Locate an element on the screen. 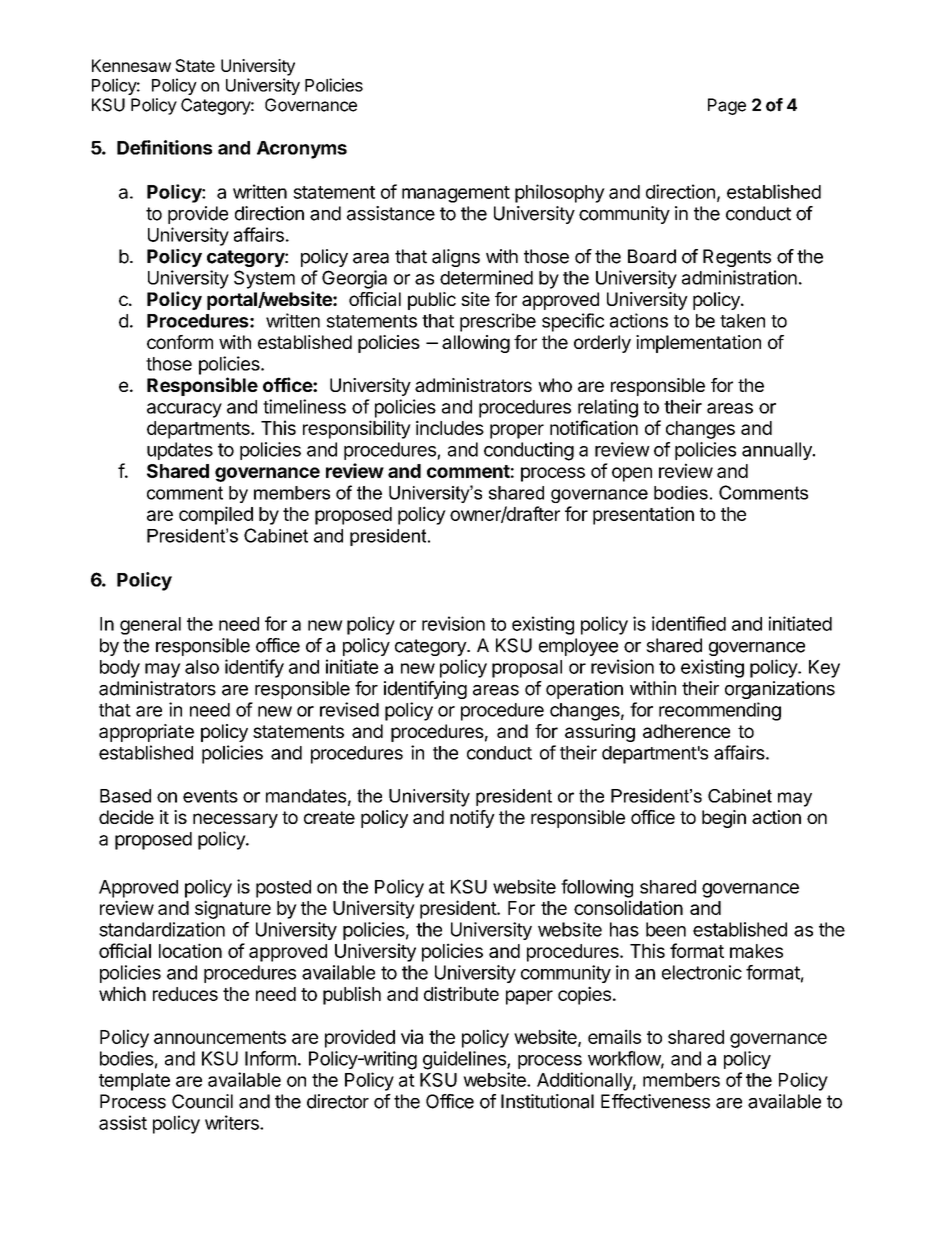  Page is located at coordinates (727, 106).
